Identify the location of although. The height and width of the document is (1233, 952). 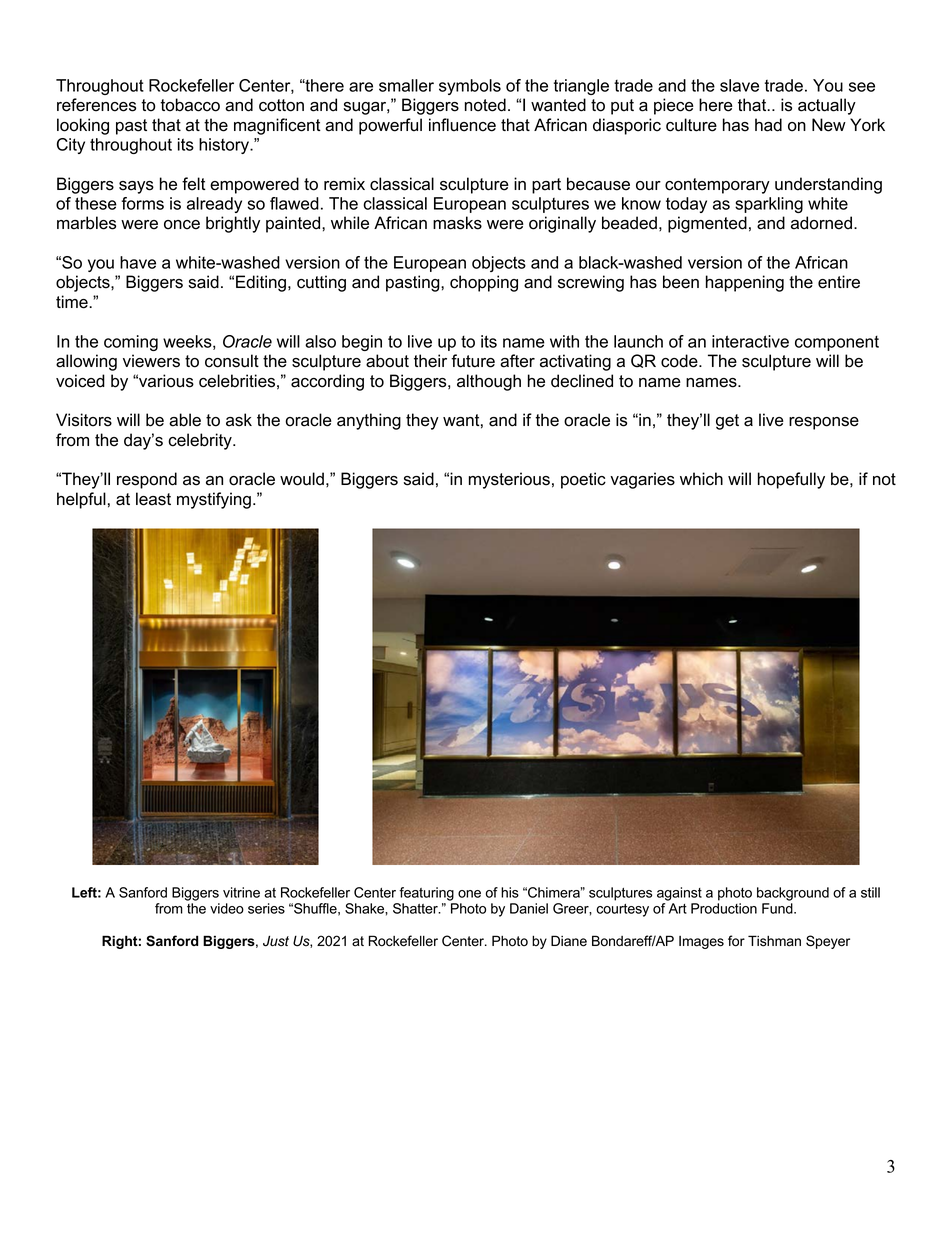
(489, 382).
